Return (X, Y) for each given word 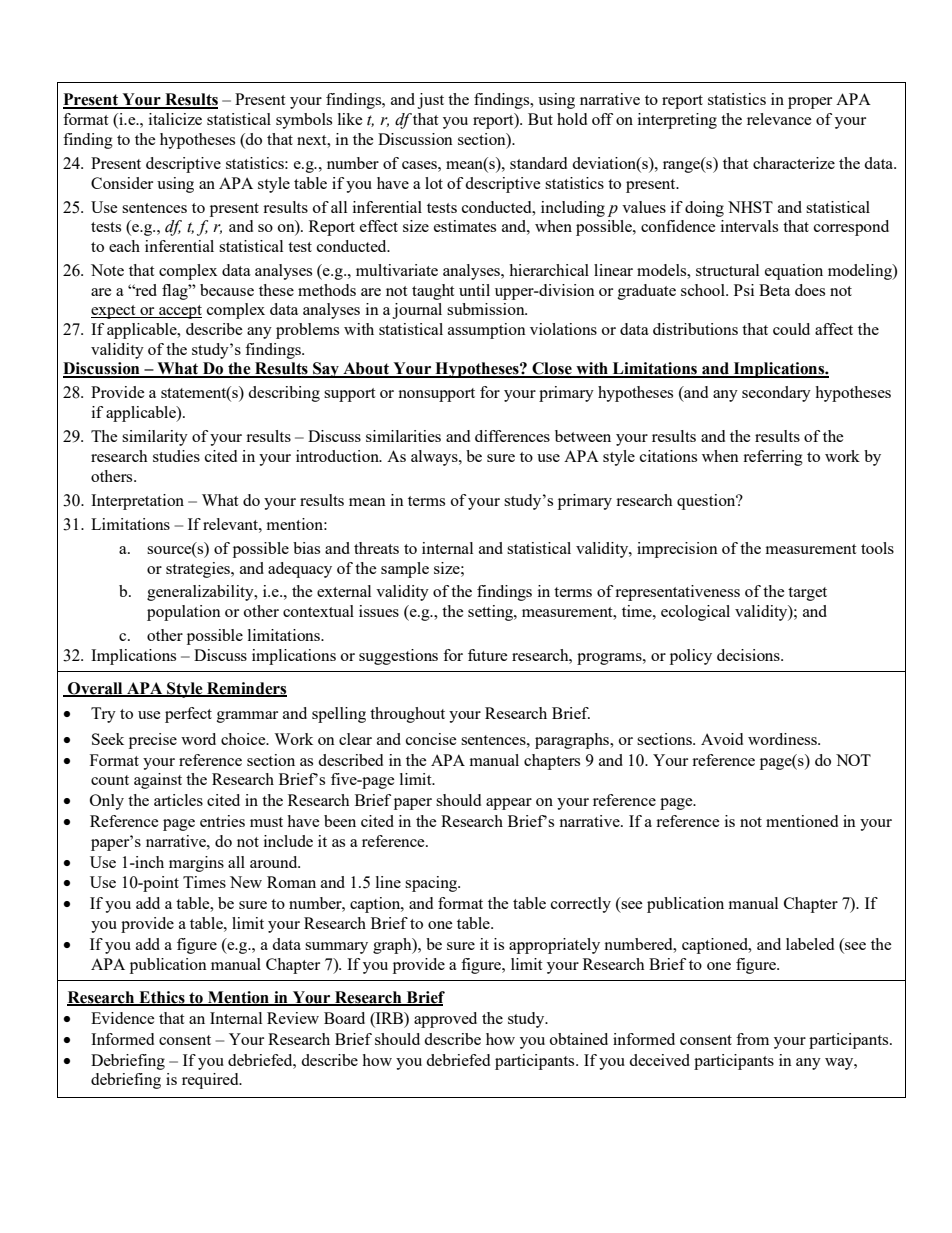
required (211, 1081)
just (430, 101)
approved (445, 1020)
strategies (199, 570)
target (807, 594)
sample (405, 570)
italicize (175, 119)
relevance (779, 119)
